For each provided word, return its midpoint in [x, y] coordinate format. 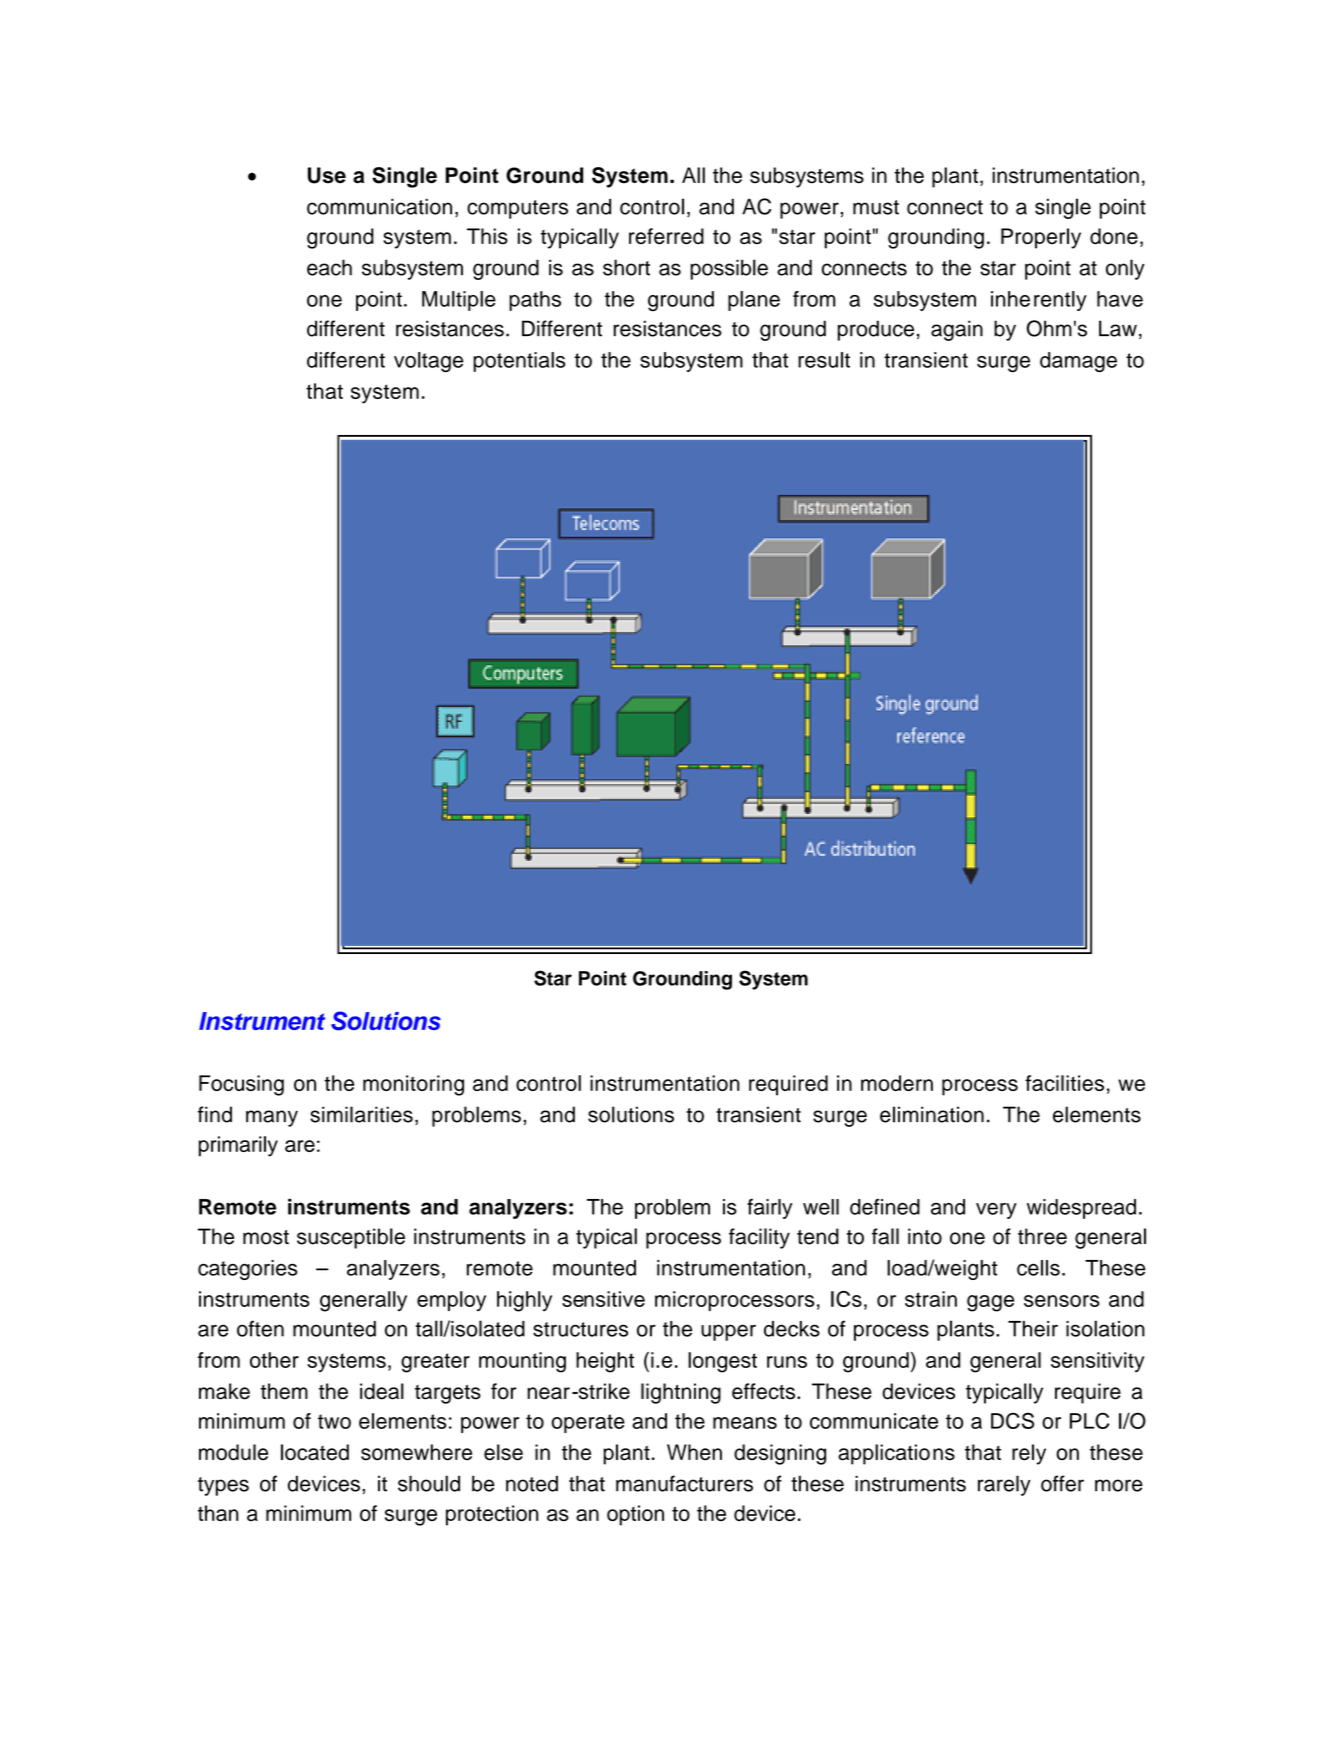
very [996, 1211]
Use [327, 175]
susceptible [351, 1238]
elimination [932, 1114]
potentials [519, 362]
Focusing [241, 1085]
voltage [428, 362]
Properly [1041, 238]
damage [1078, 362]
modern [897, 1083]
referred [666, 236]
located [315, 1452]
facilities [1064, 1083]
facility [759, 1238]
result [824, 360]
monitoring [413, 1085]
